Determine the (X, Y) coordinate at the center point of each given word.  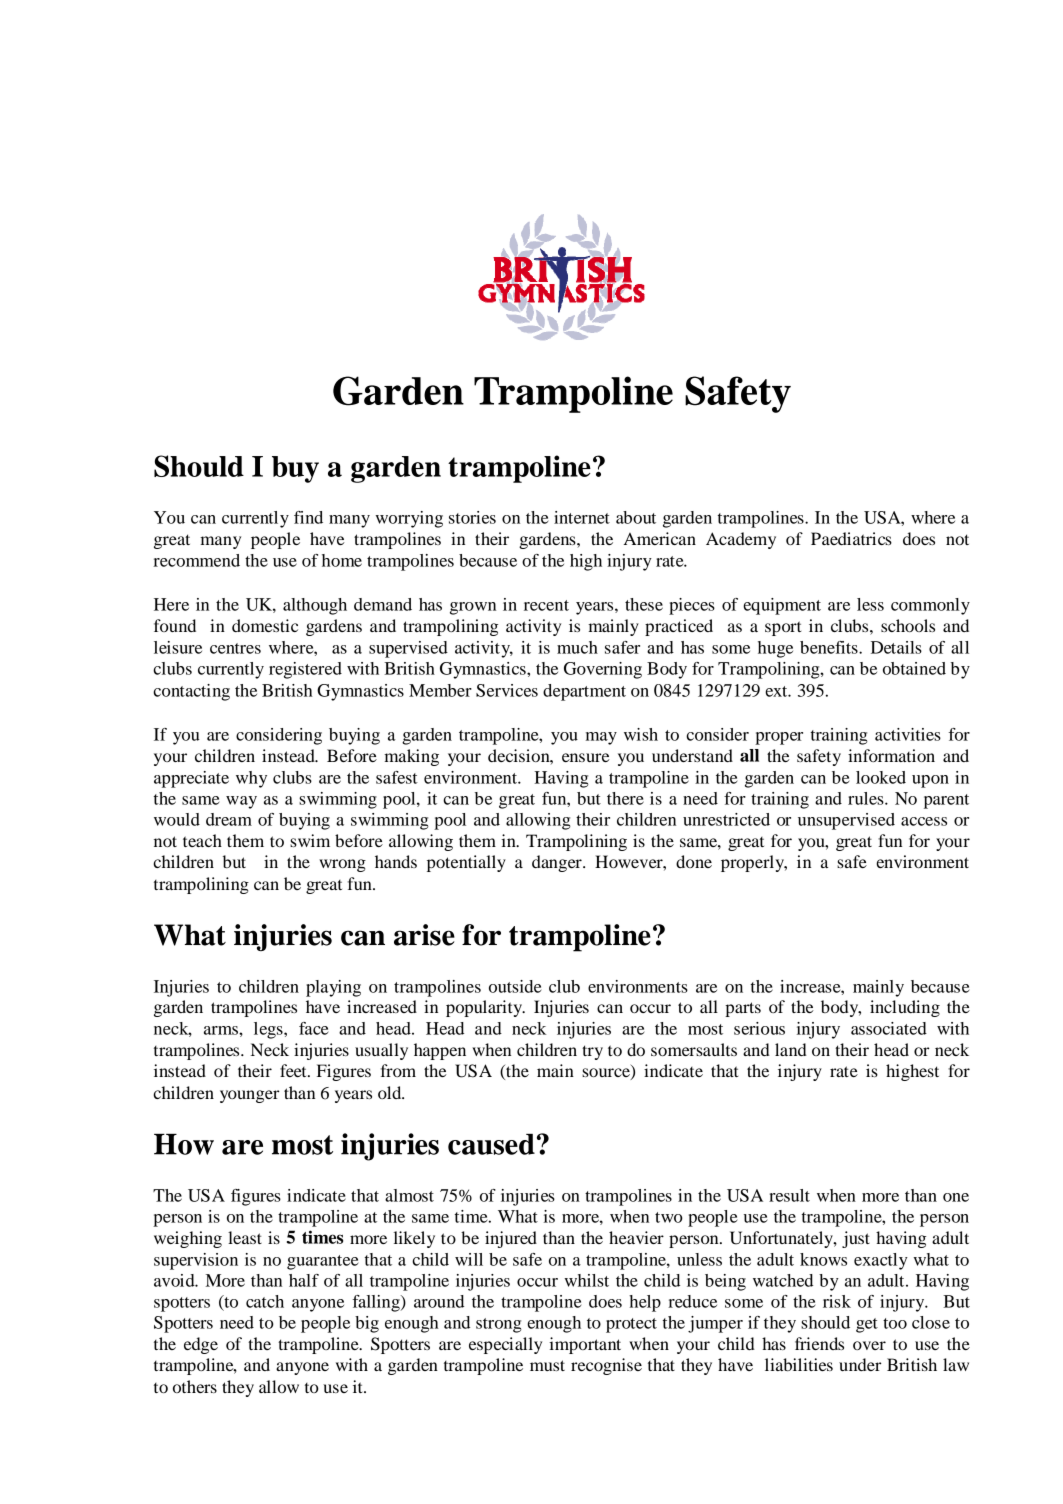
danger (558, 863)
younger (249, 1096)
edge (201, 1345)
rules (867, 798)
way (241, 802)
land (791, 1049)
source (607, 1074)
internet (582, 517)
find (308, 517)
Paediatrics (851, 538)
